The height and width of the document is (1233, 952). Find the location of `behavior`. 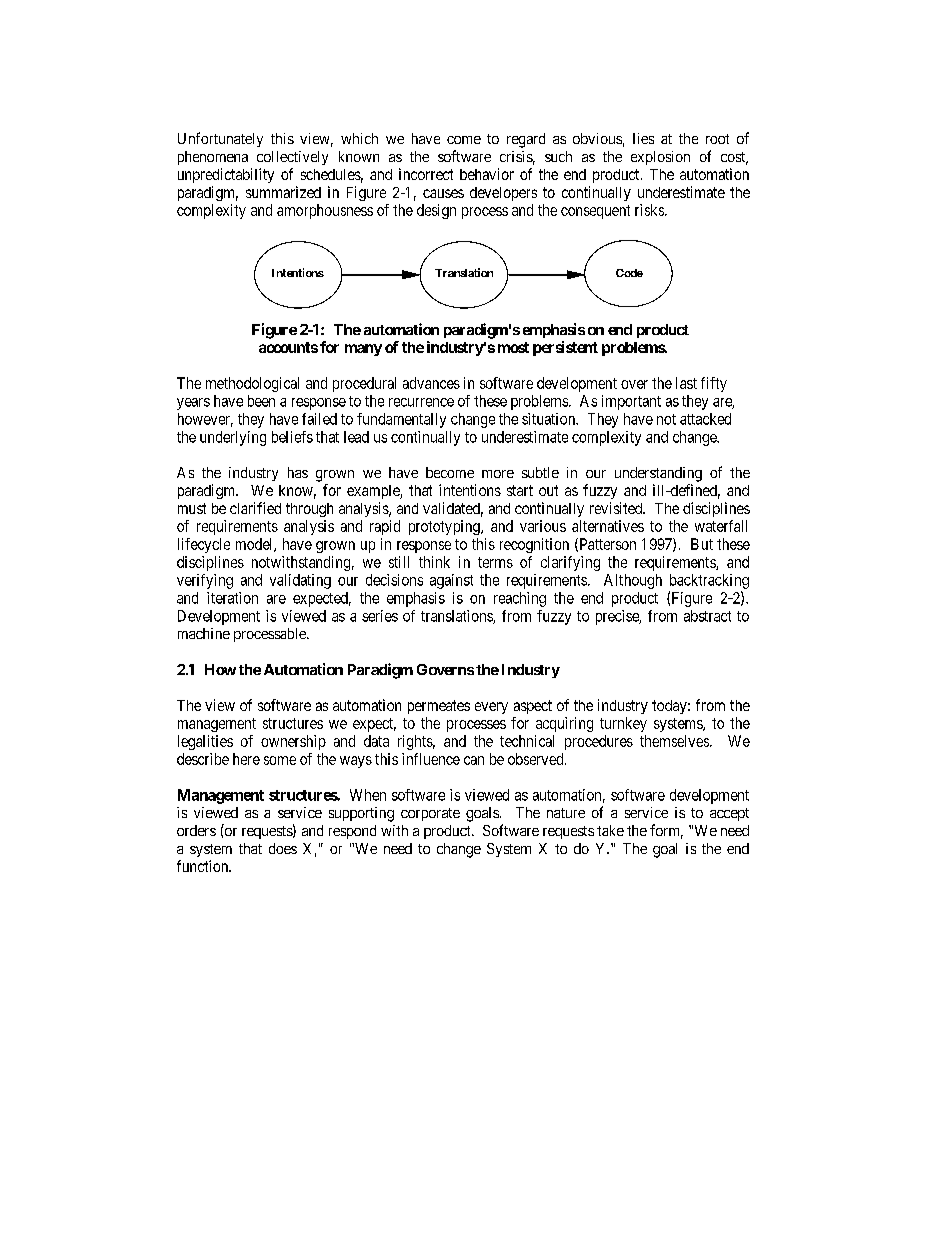

behavior is located at coordinates (487, 174).
